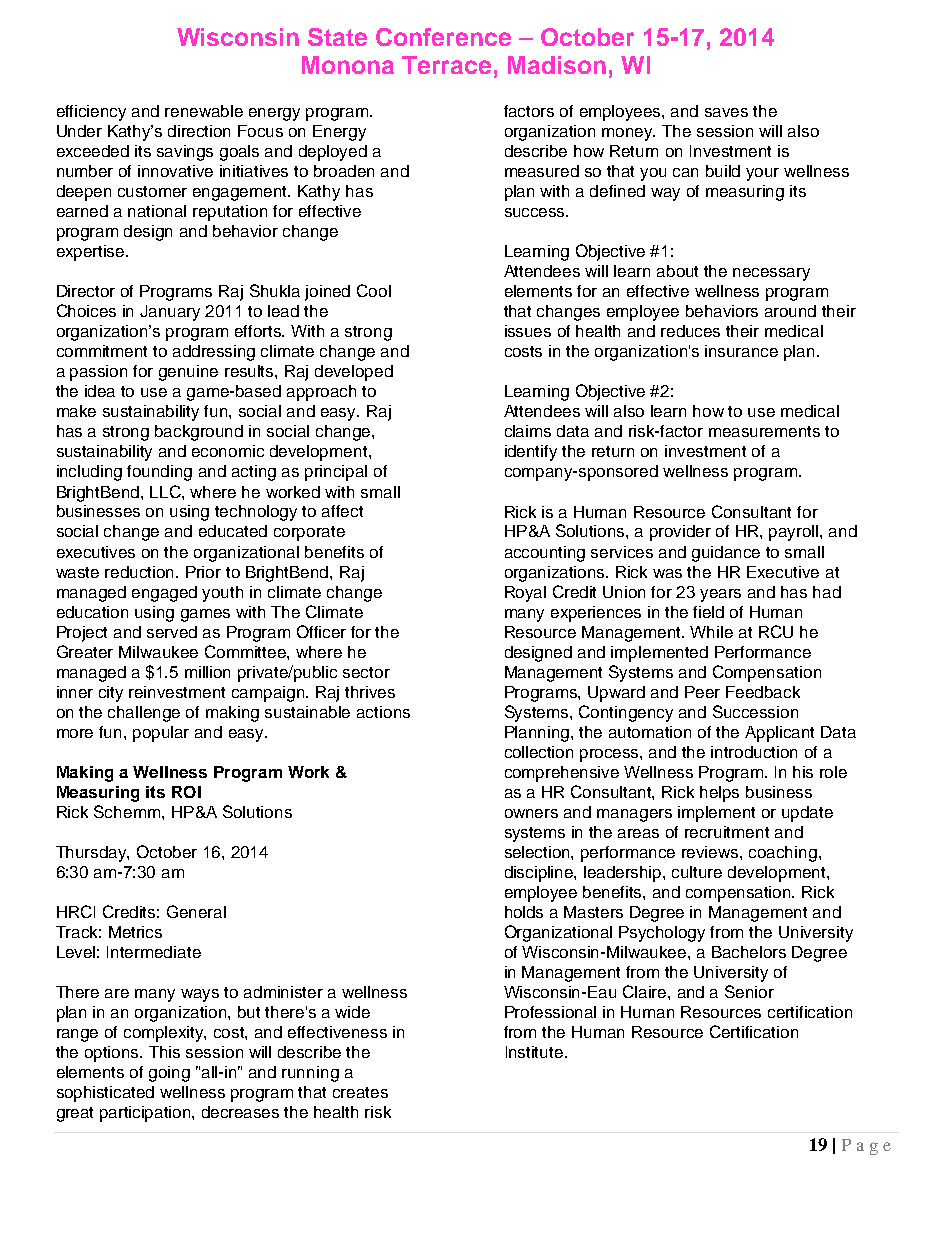 The width and height of the screenshot is (952, 1233). Describe the element at coordinates (204, 111) in the screenshot. I see `renewable` at that location.
